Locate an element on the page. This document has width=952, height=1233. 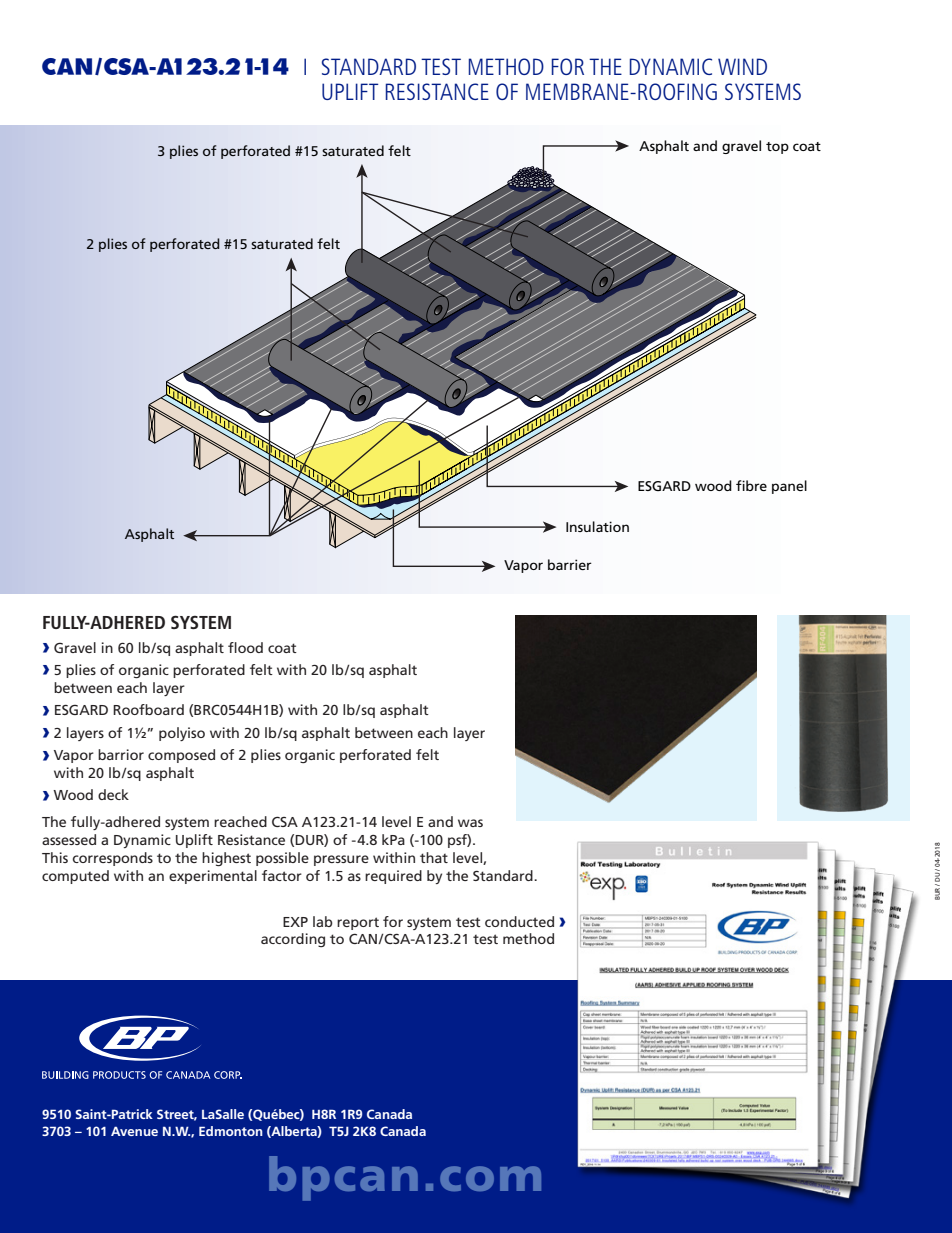
WIND is located at coordinates (742, 66).
